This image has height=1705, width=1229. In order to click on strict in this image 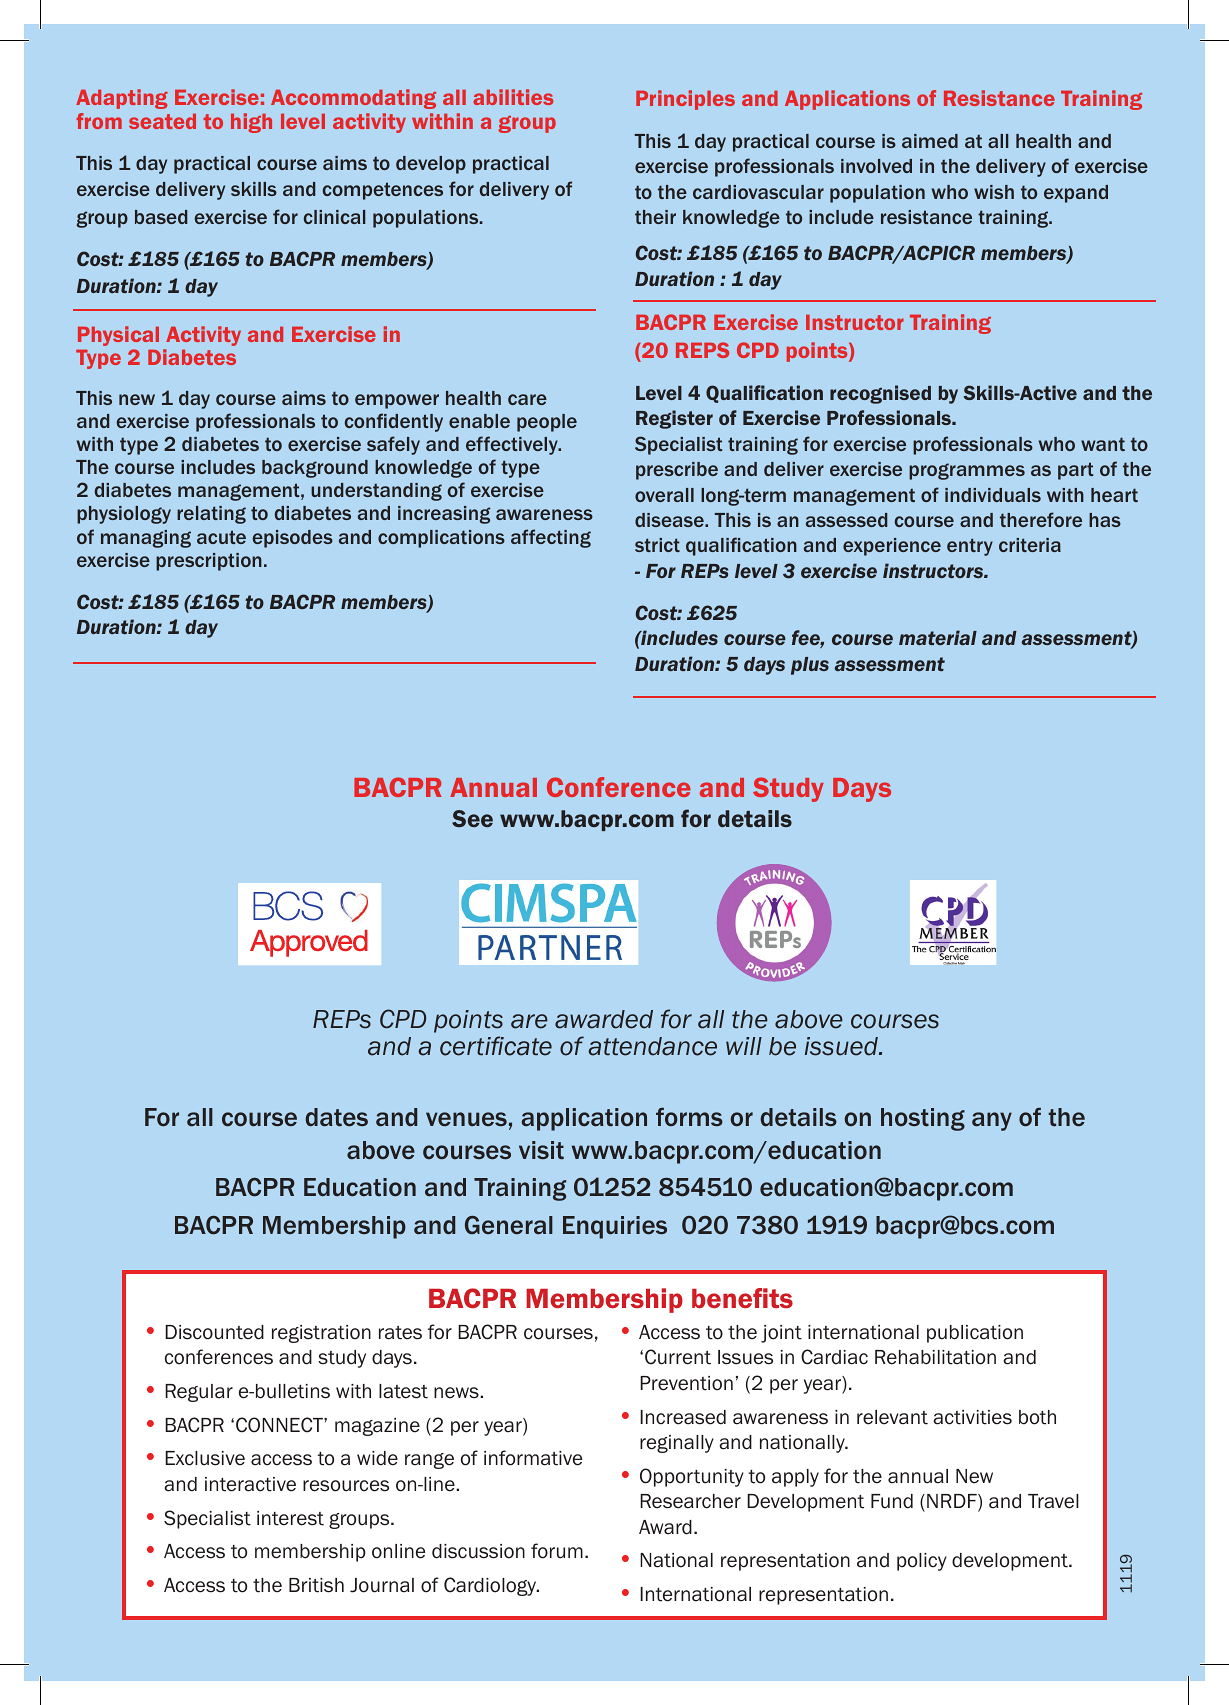, I will do `click(657, 545)`.
